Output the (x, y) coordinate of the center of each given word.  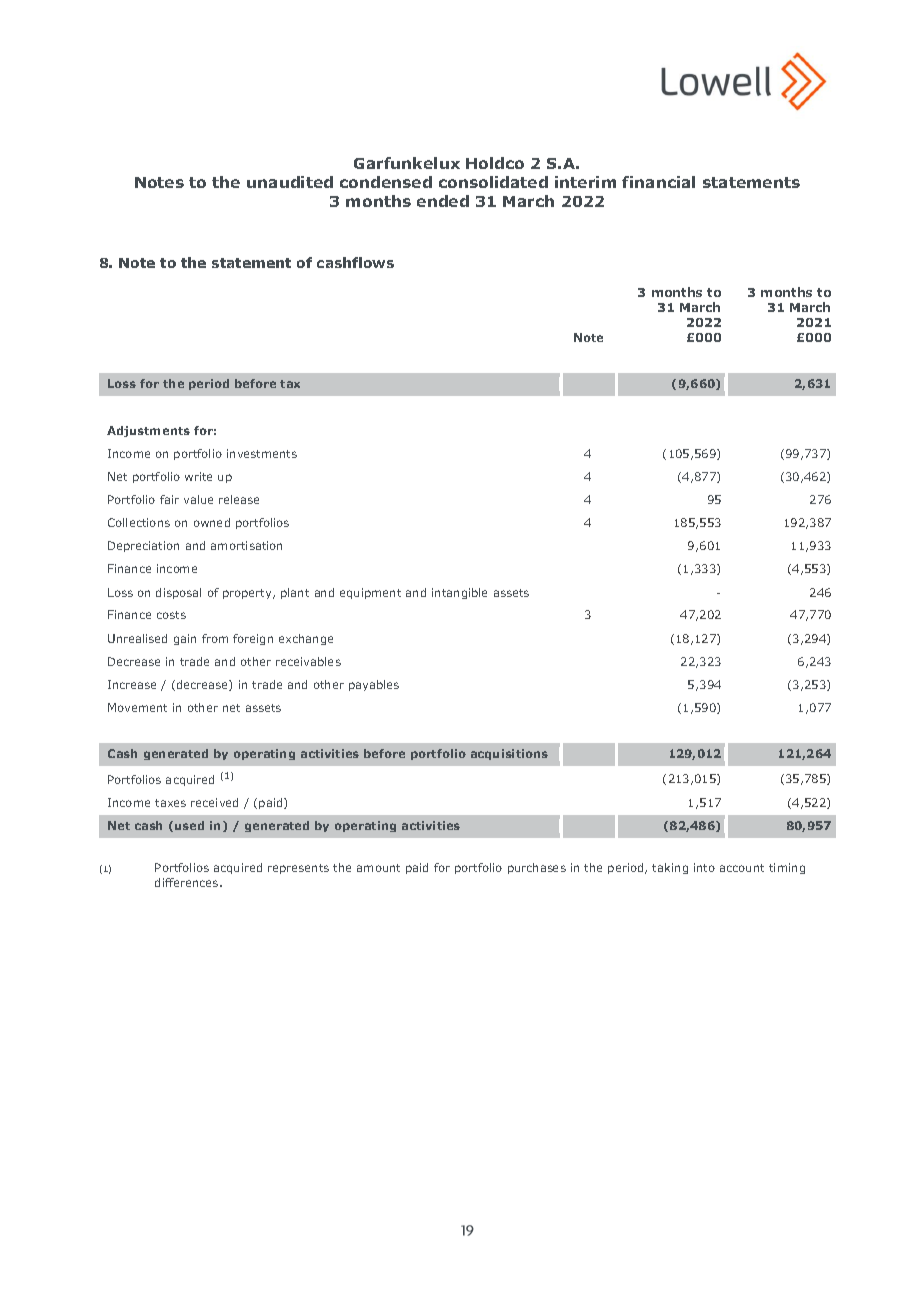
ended (443, 201)
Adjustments (148, 431)
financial (658, 182)
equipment (370, 593)
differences (188, 882)
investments (262, 453)
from (215, 638)
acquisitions (509, 754)
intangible (459, 593)
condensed (386, 182)
